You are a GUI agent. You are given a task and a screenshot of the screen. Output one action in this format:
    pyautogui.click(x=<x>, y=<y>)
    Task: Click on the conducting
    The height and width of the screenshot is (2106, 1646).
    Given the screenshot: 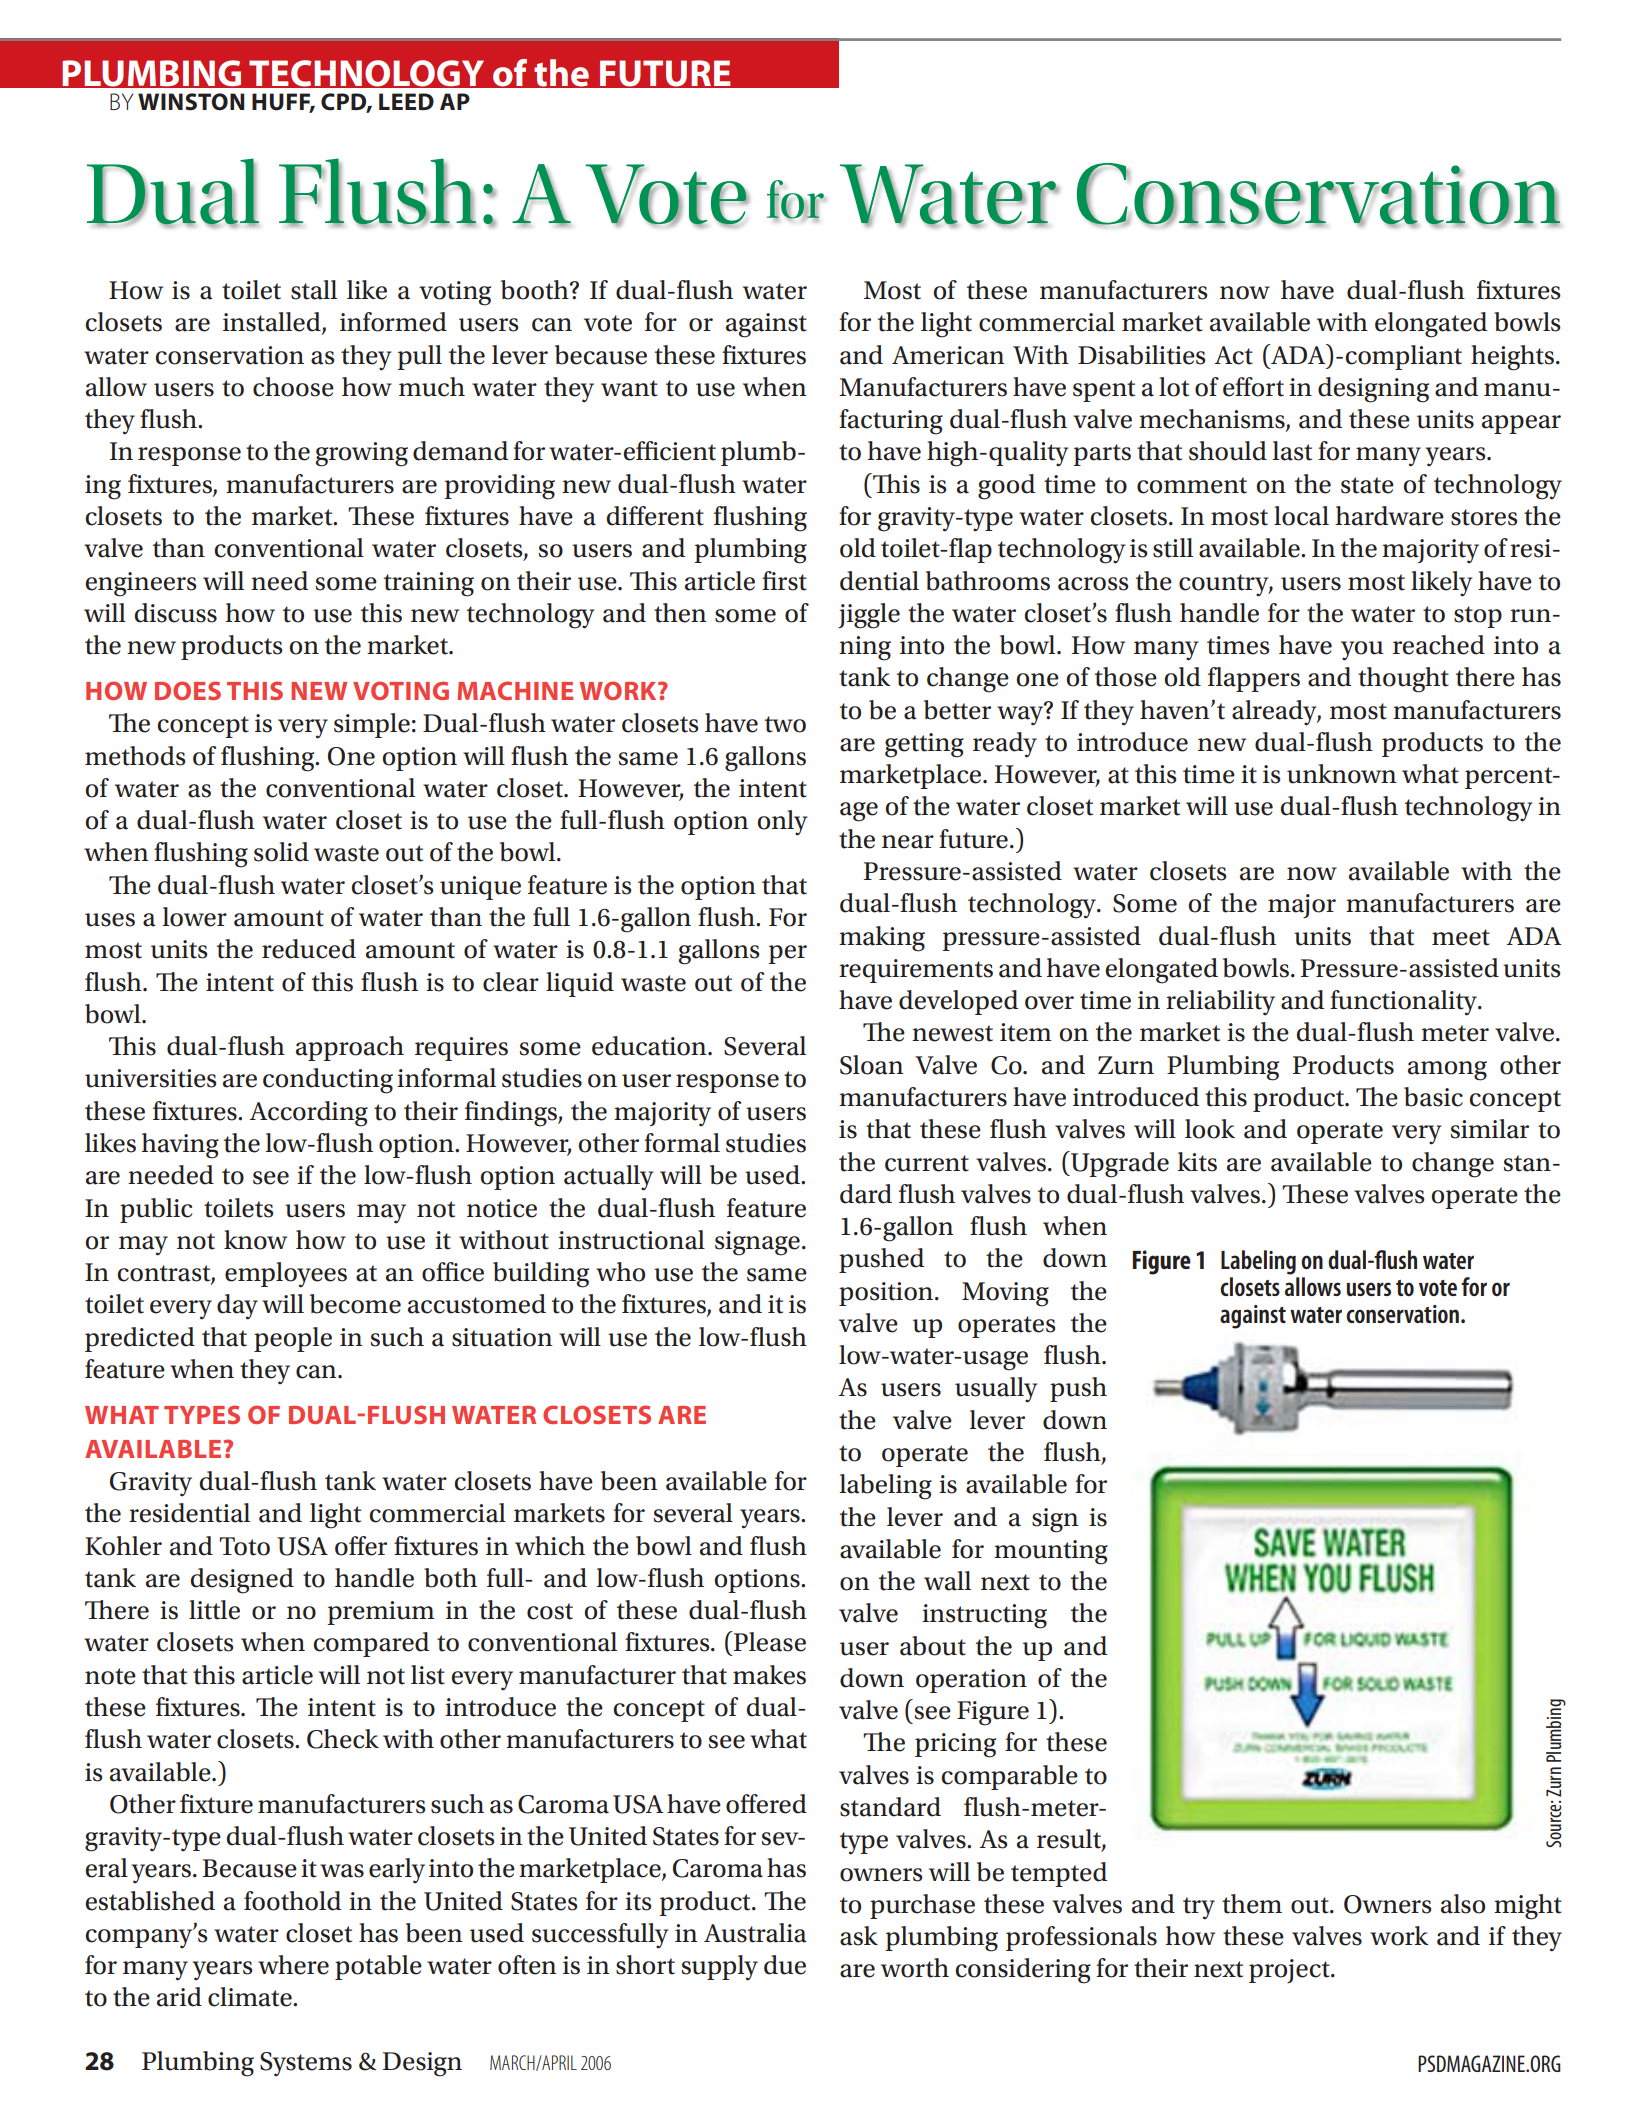 What is the action you would take?
    pyautogui.click(x=328, y=1081)
